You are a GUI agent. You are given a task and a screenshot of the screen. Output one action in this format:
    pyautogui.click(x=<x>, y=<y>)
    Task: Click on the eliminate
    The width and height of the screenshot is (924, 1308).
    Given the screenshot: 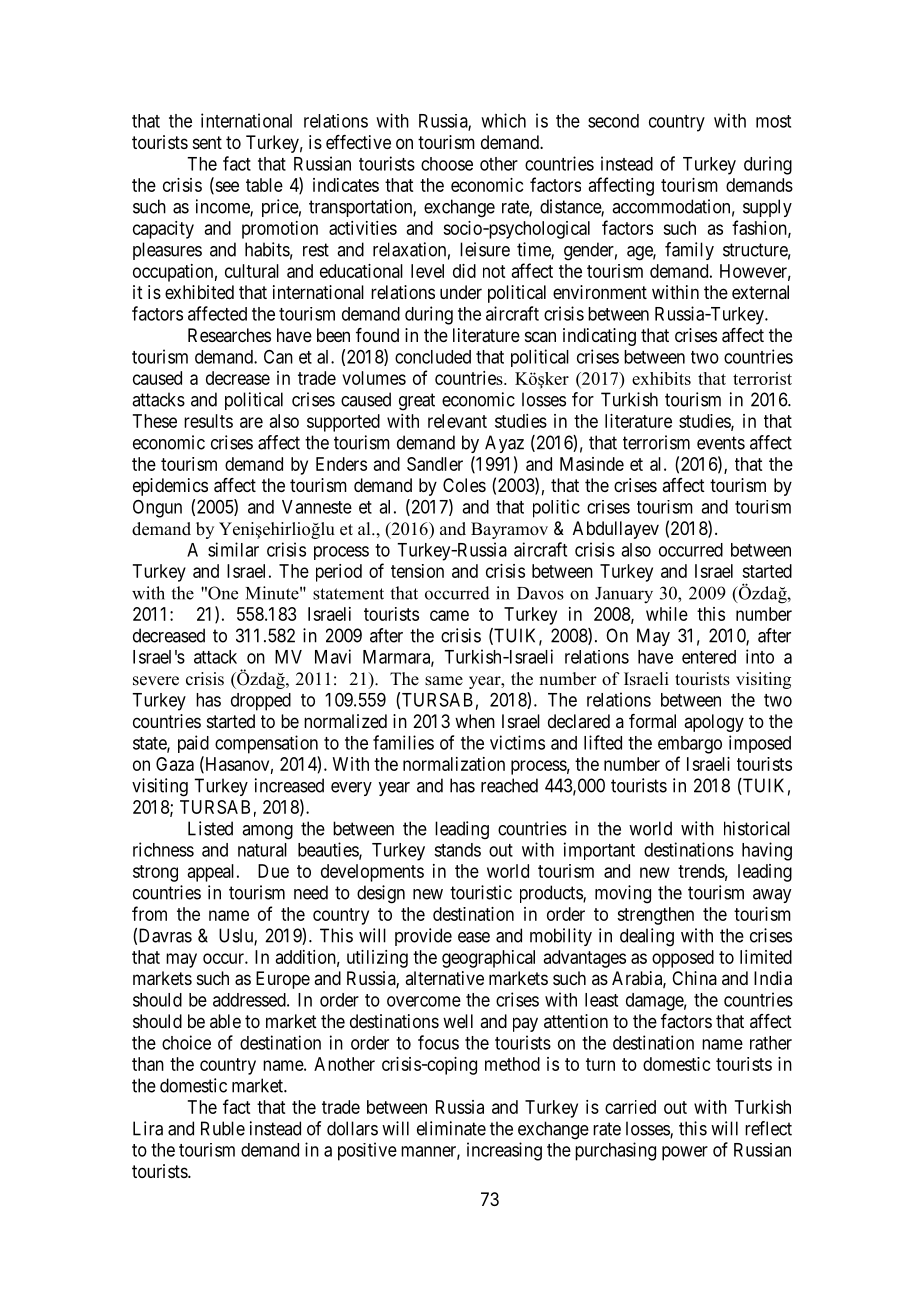 What is the action you would take?
    pyautogui.click(x=451, y=1128)
